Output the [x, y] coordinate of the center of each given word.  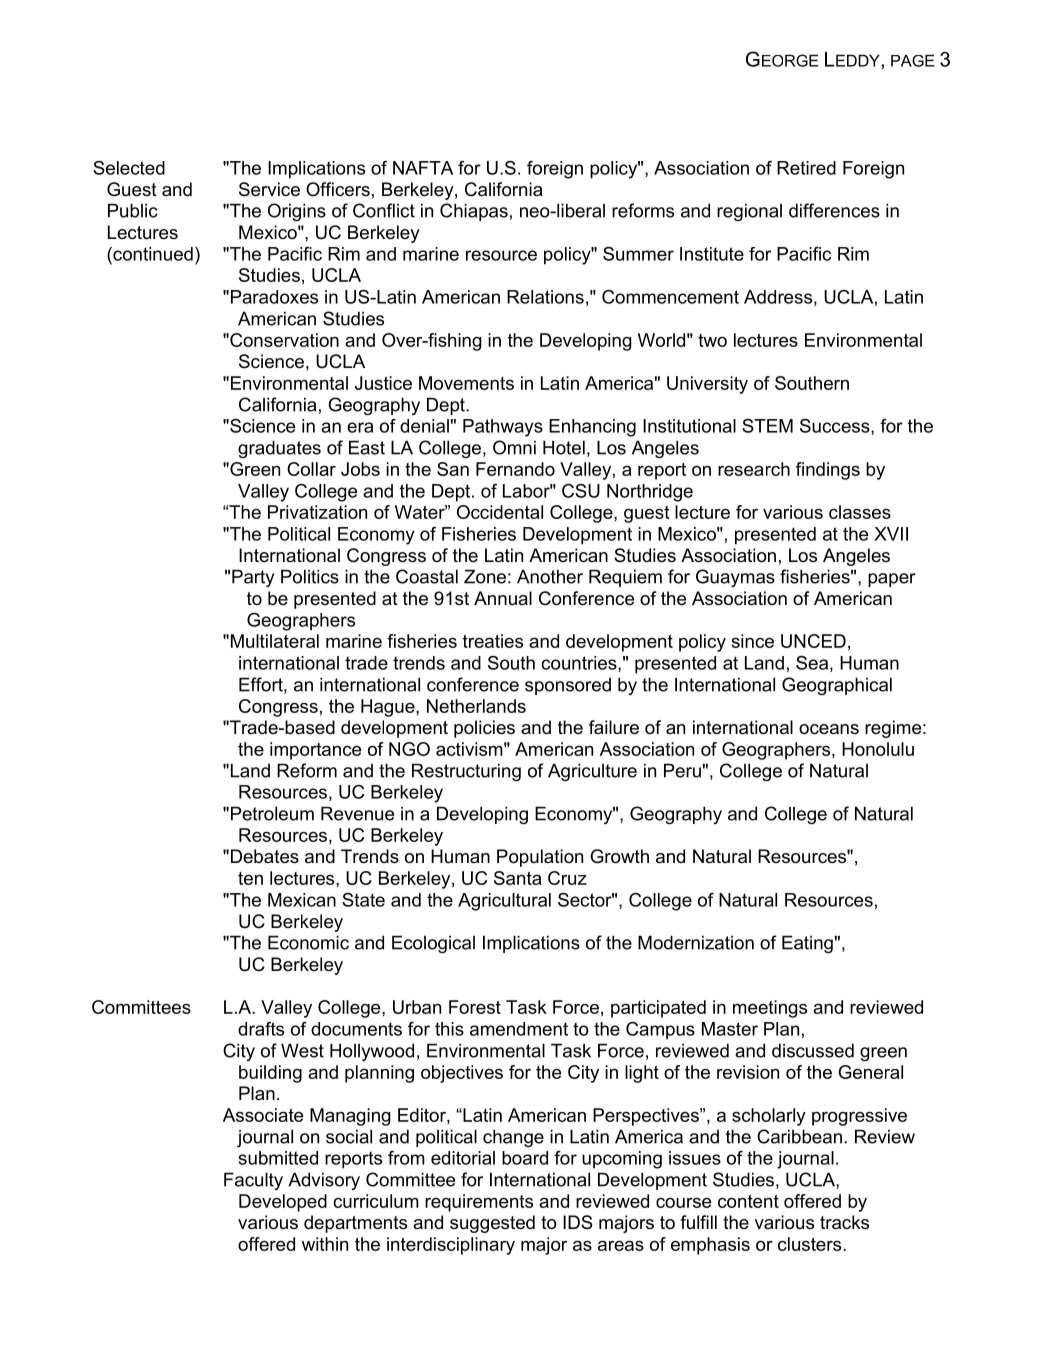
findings [828, 471]
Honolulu [878, 749]
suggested [492, 1224]
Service [269, 189]
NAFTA [423, 168]
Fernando [515, 469]
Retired [806, 168]
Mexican [302, 900]
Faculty [253, 1181]
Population [540, 858]
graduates [279, 449]
